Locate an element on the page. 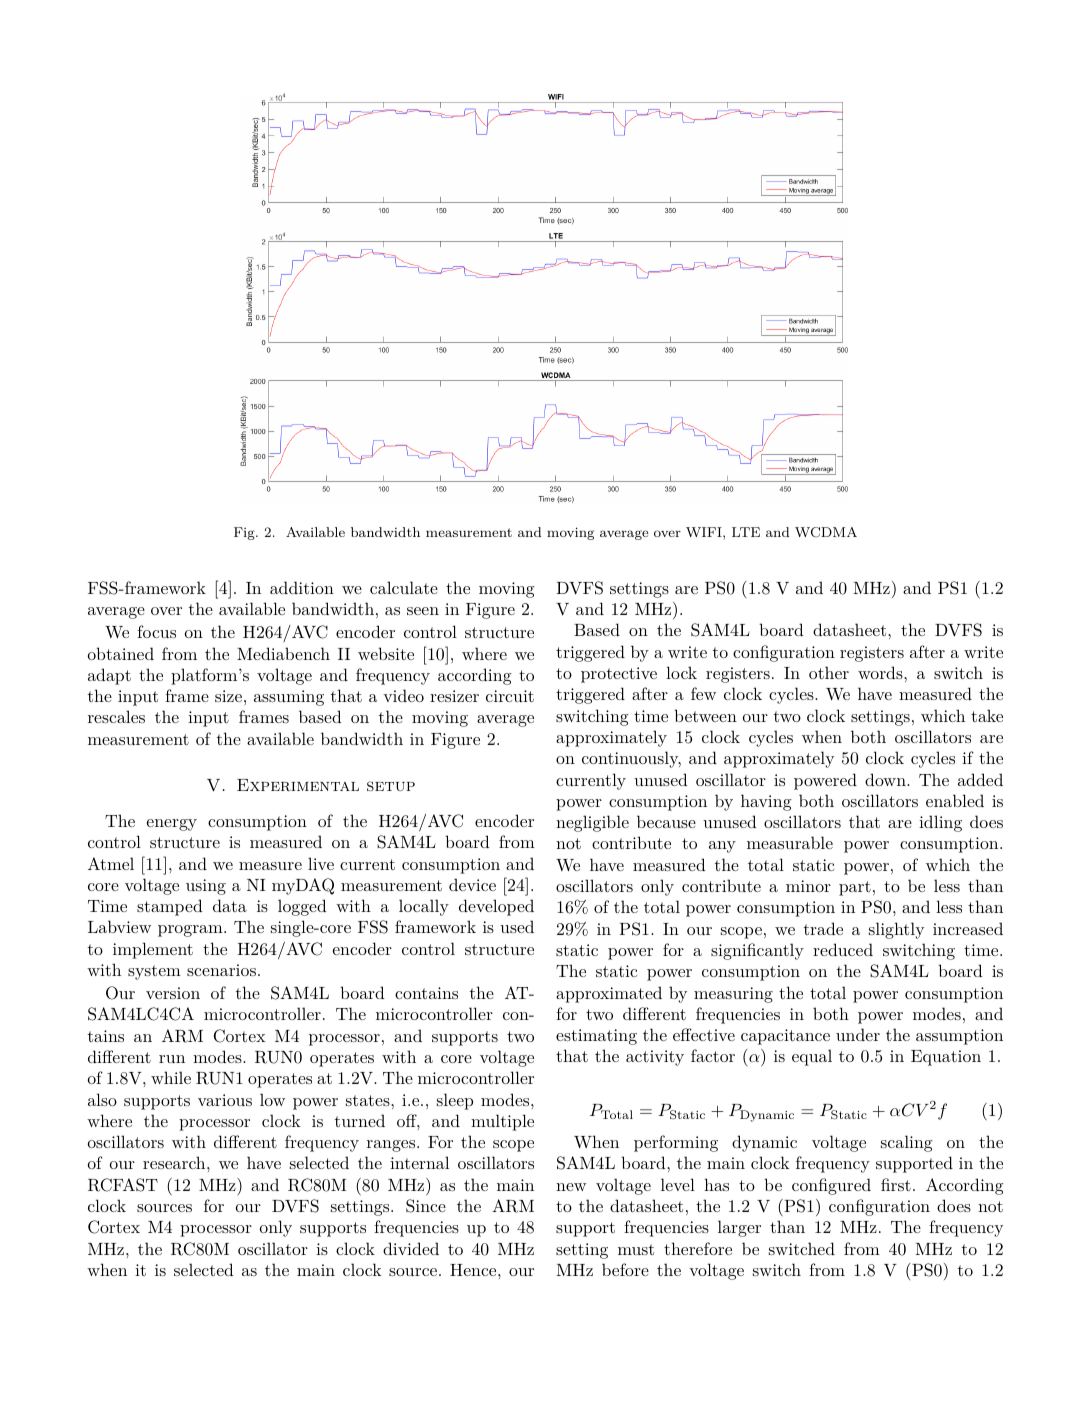 The image size is (1091, 1411). Hence is located at coordinates (473, 1270).
